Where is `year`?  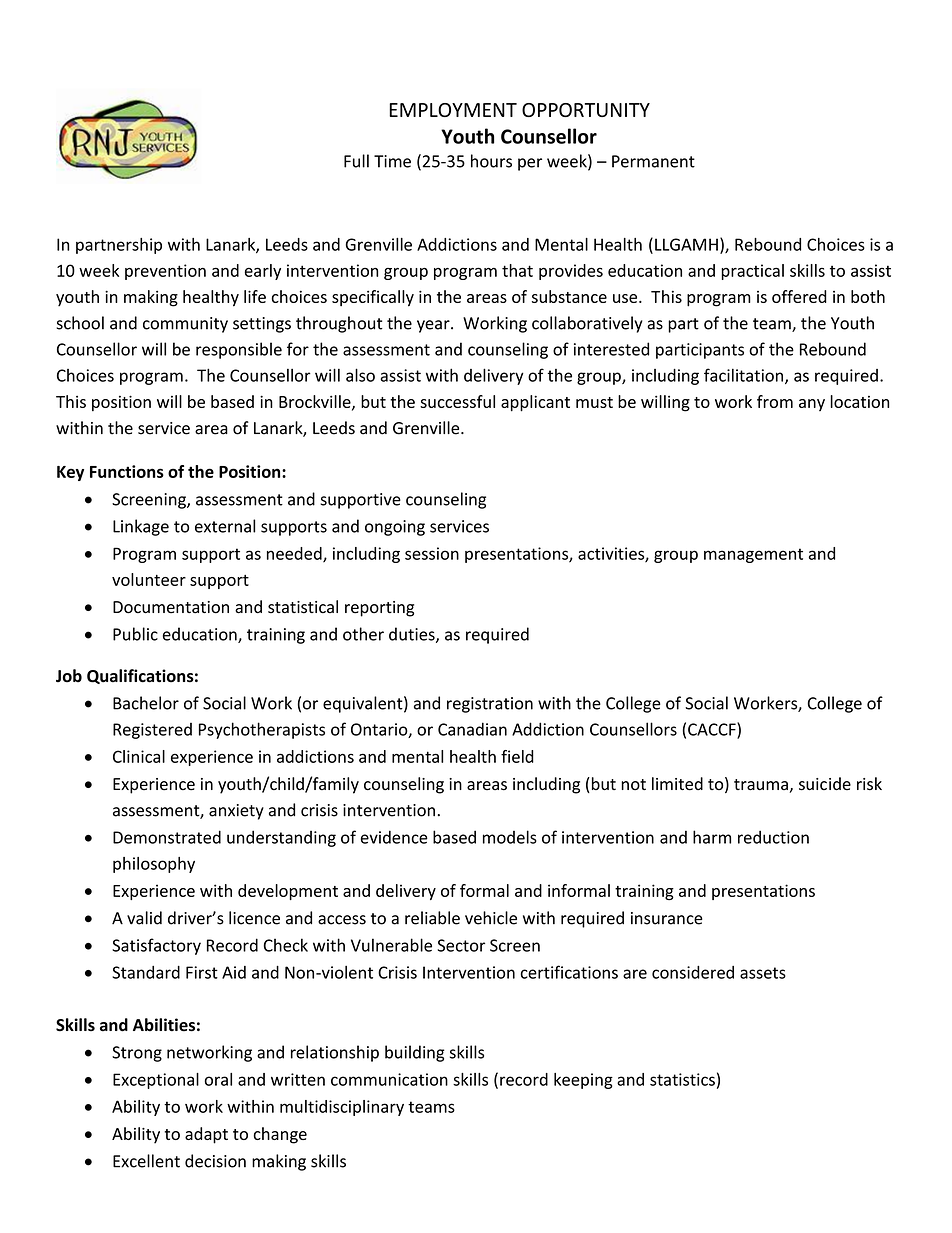
year is located at coordinates (434, 326).
